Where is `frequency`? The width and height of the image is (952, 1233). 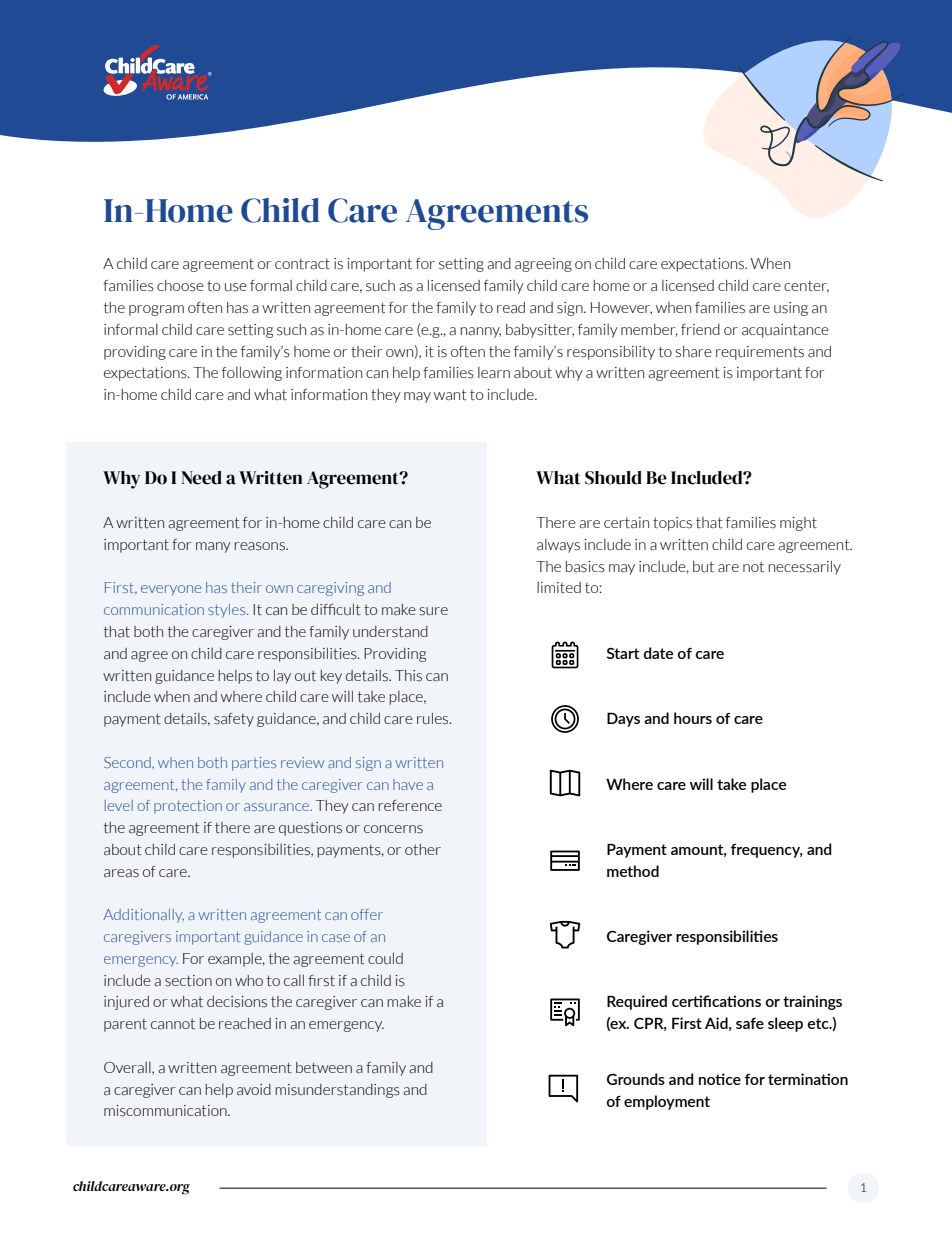
frequency is located at coordinates (767, 851).
